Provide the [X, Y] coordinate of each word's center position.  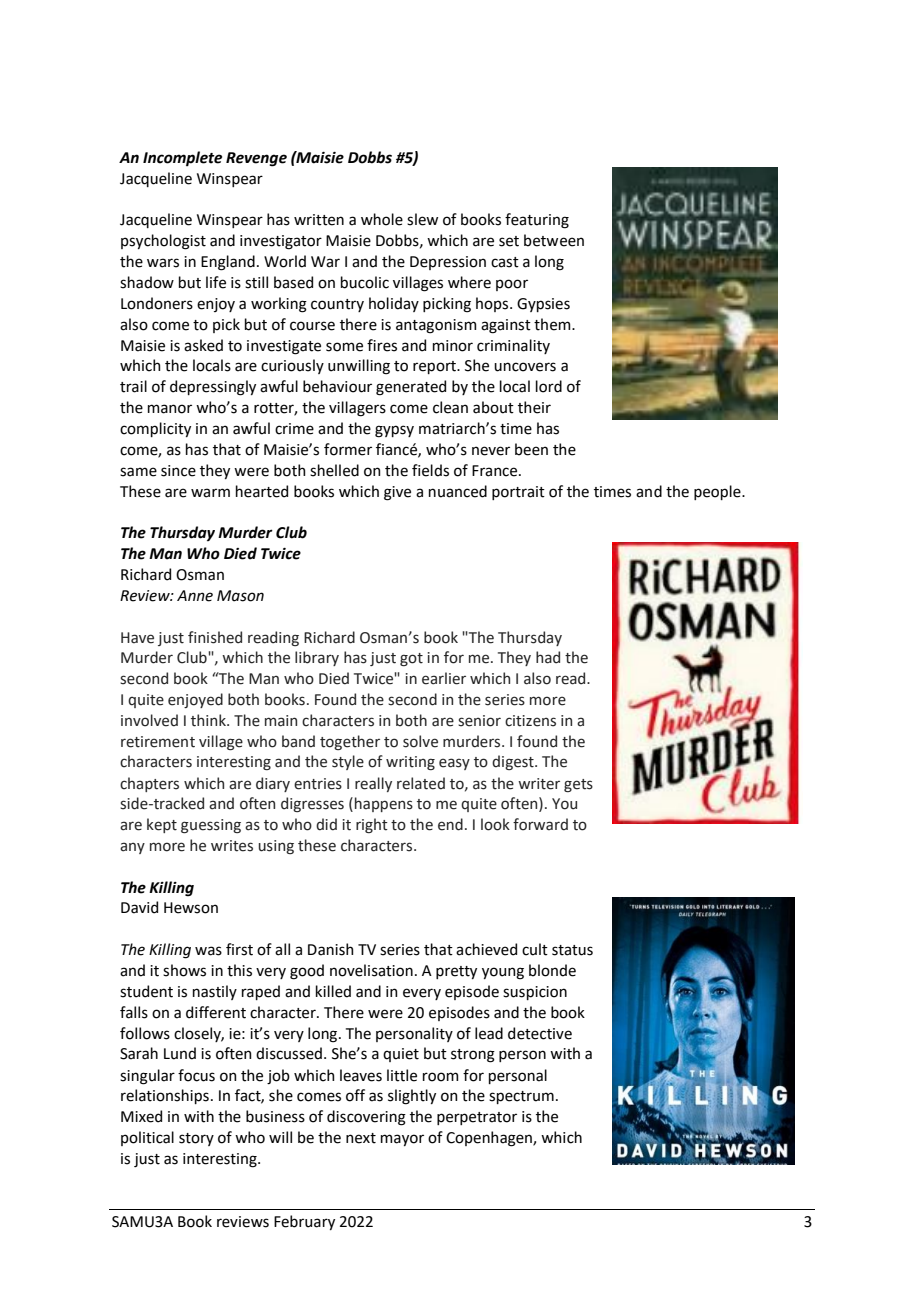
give [397, 493]
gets [578, 785]
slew [422, 219]
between [554, 240]
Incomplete [182, 158]
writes [232, 846]
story [196, 1139]
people [718, 492]
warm [210, 493]
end [450, 824]
